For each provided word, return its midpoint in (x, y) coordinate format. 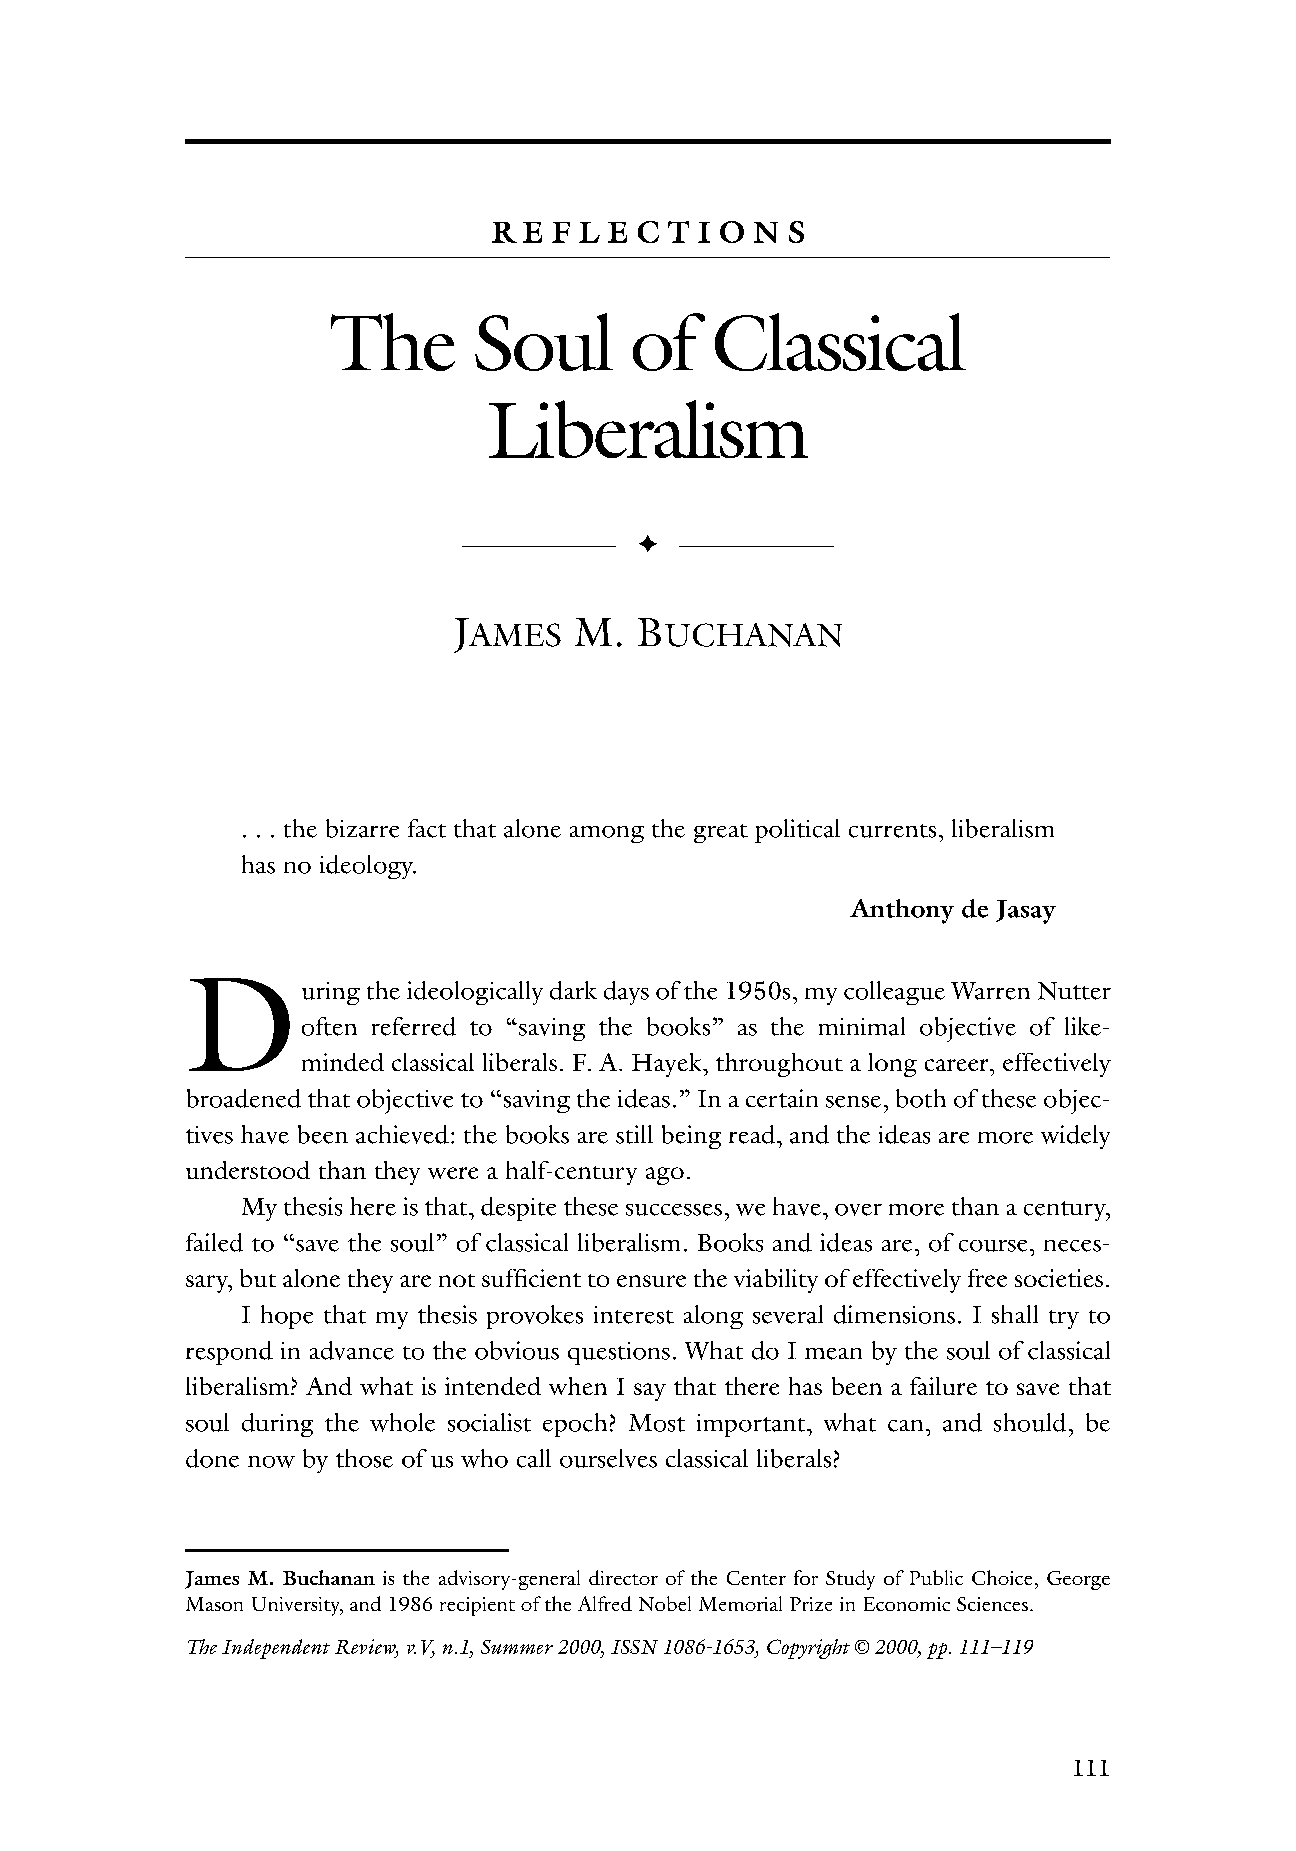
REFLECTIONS (648, 232)
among (607, 834)
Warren (990, 991)
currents (892, 831)
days (626, 993)
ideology (368, 867)
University (297, 1606)
